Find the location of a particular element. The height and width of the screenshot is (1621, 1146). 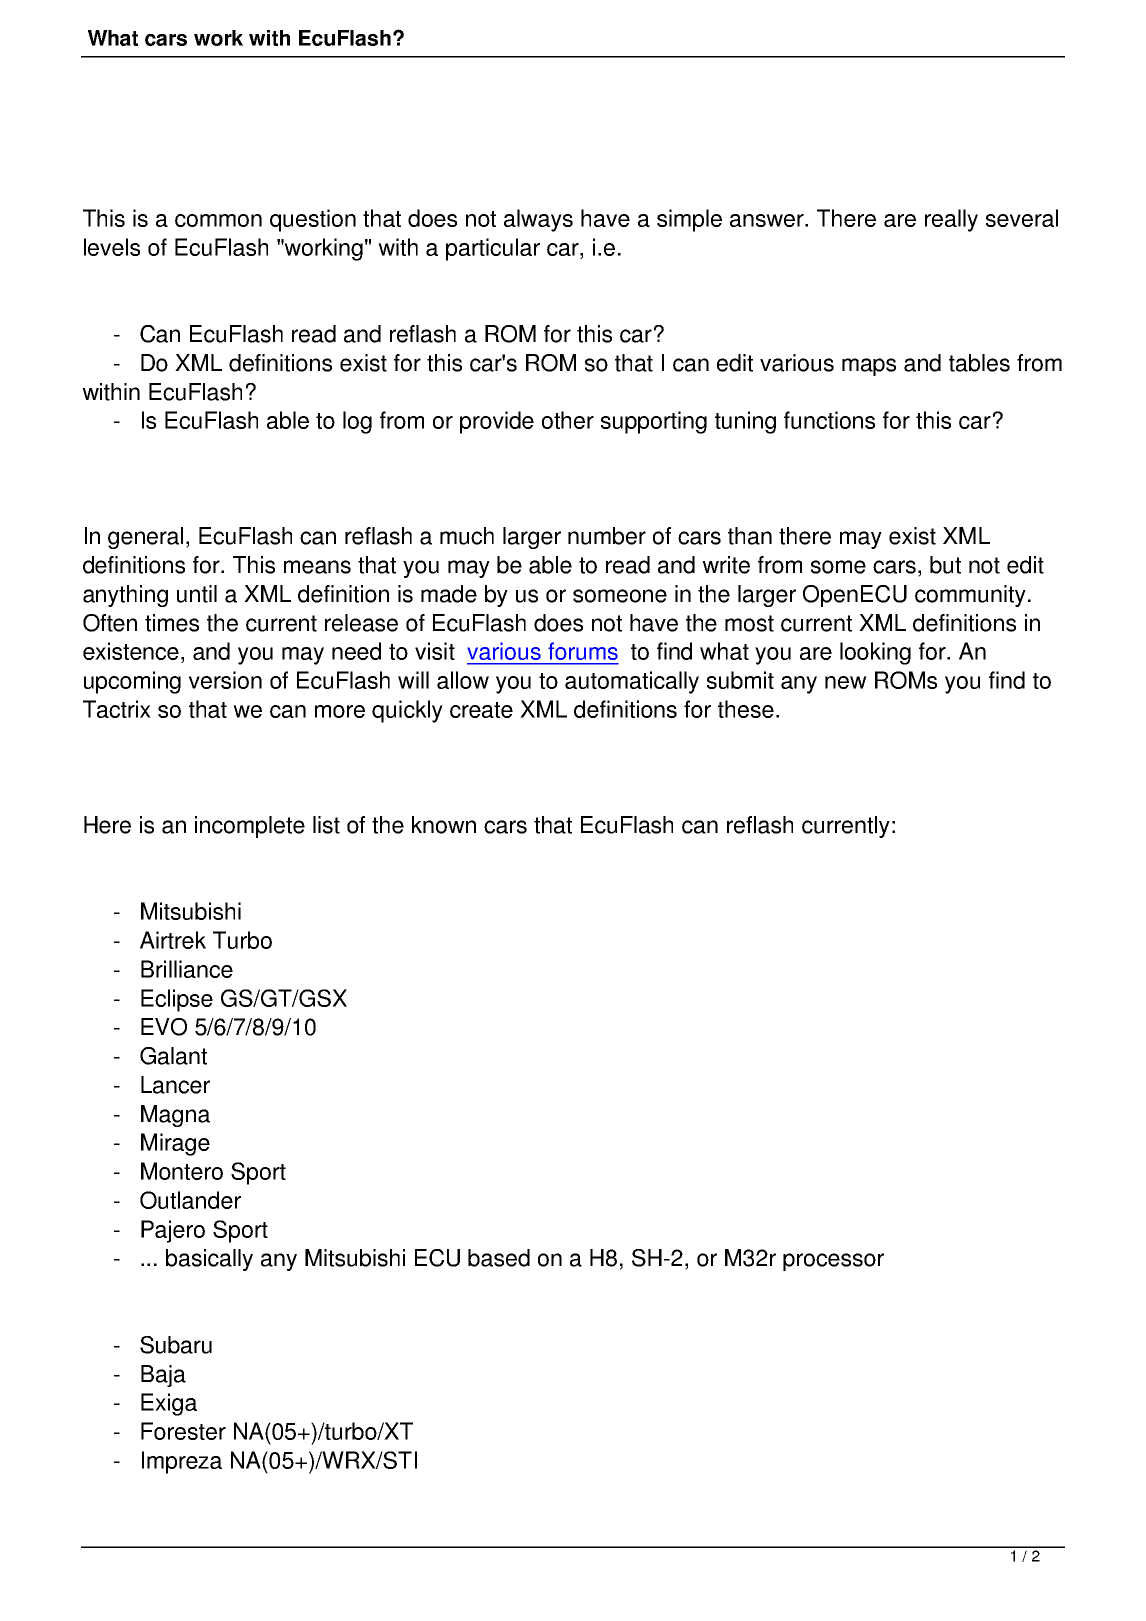

create is located at coordinates (481, 710).
